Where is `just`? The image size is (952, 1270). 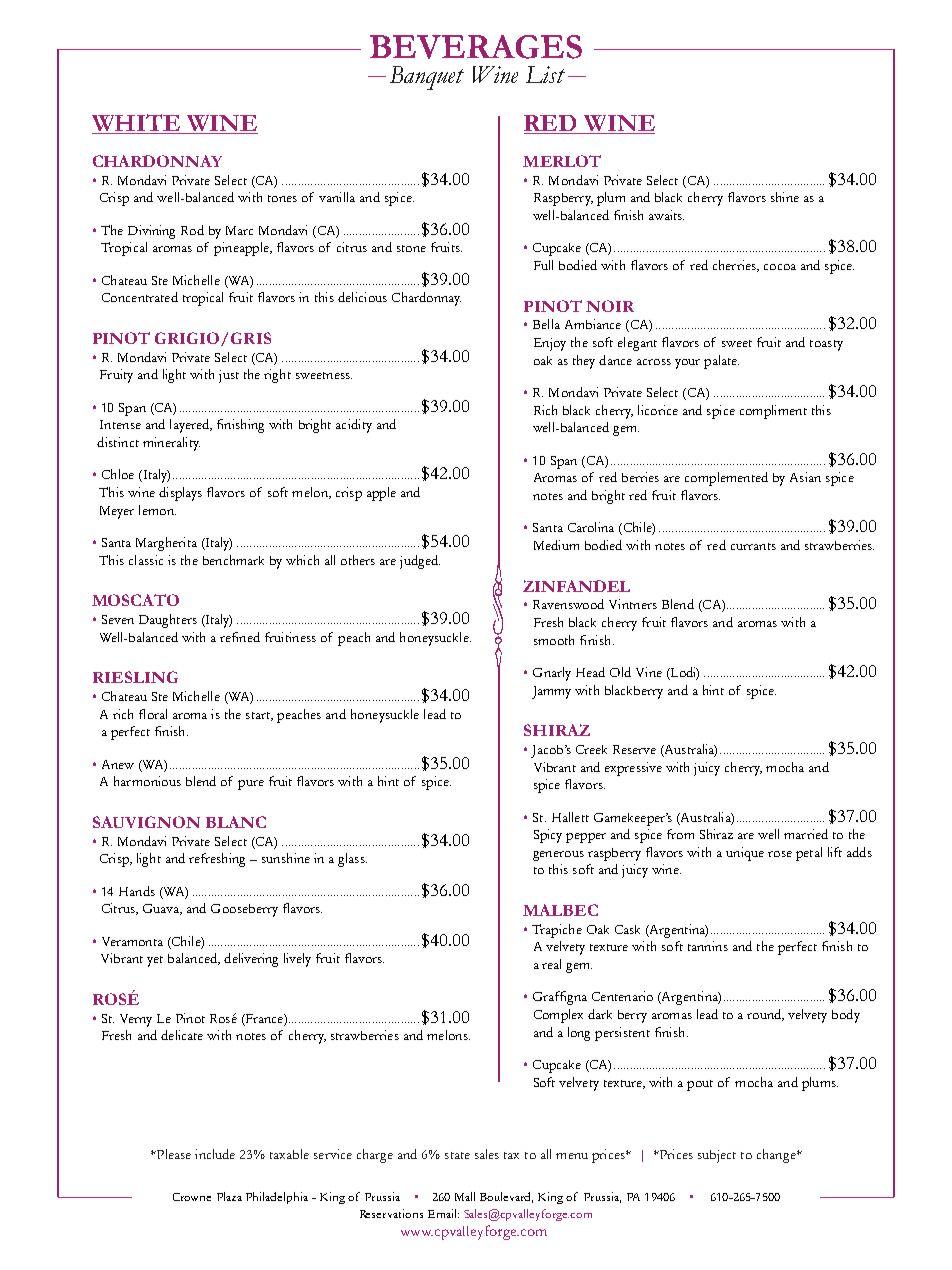 just is located at coordinates (229, 376).
